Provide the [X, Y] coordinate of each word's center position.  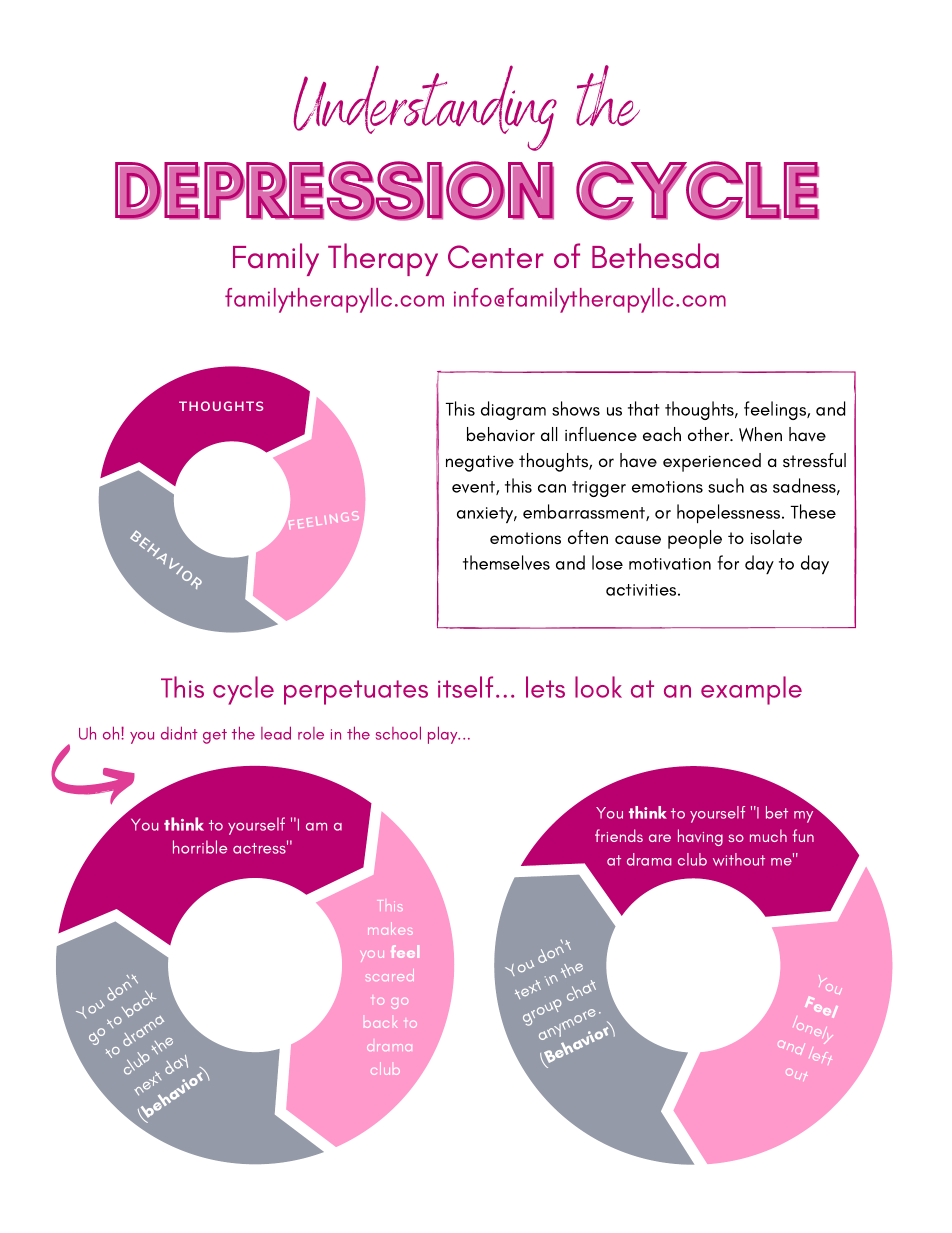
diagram [513, 410]
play [444, 735]
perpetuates [356, 692]
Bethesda [655, 256]
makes [390, 928]
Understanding [425, 108]
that [644, 408]
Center [496, 257]
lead [276, 733]
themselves [506, 562]
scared [390, 975]
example [751, 690]
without [739, 859]
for [728, 562]
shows [576, 408]
